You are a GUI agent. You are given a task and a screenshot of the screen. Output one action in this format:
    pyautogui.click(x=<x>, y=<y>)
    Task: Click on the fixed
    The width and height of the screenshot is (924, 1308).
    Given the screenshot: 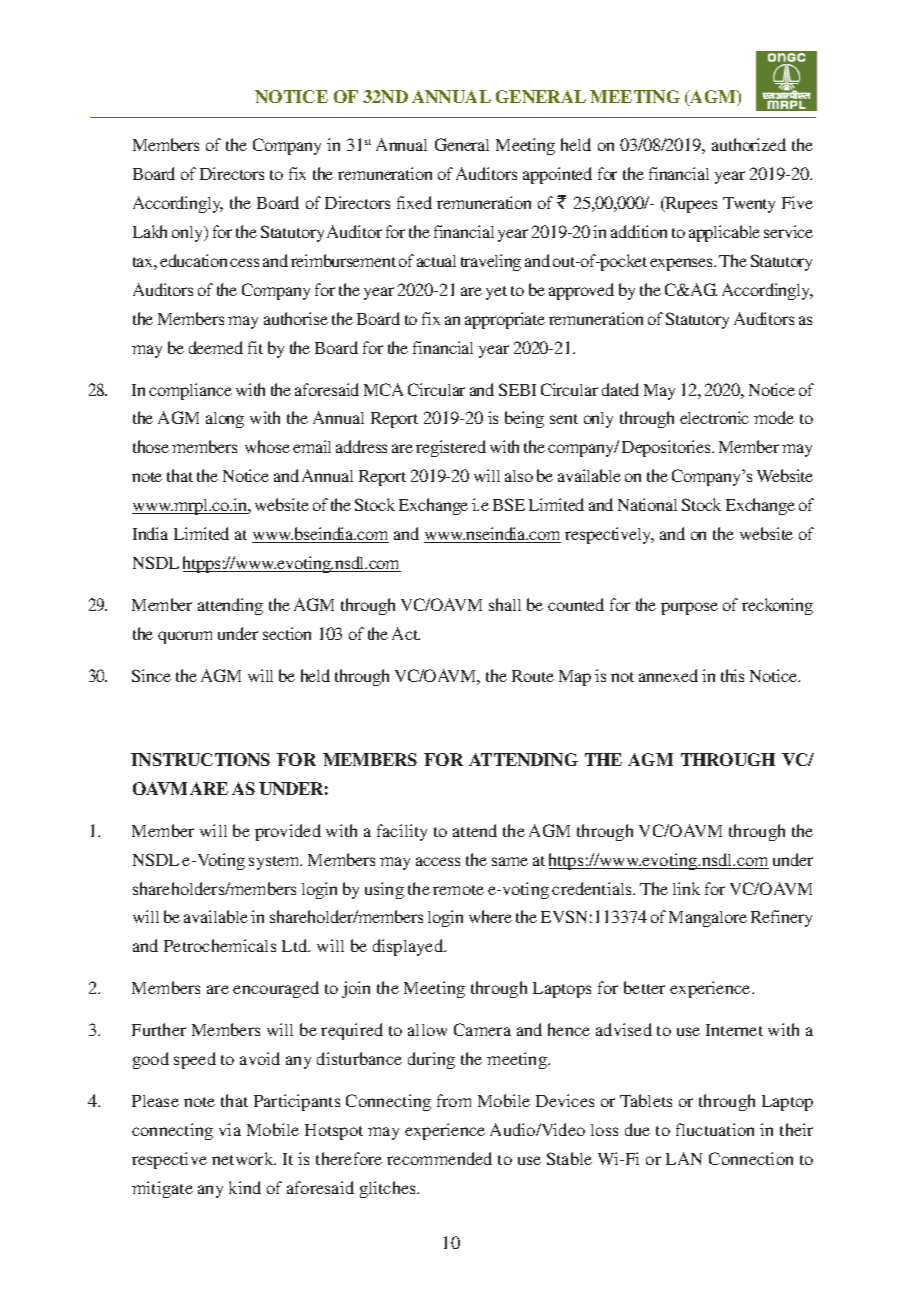 What is the action you would take?
    pyautogui.click(x=414, y=202)
